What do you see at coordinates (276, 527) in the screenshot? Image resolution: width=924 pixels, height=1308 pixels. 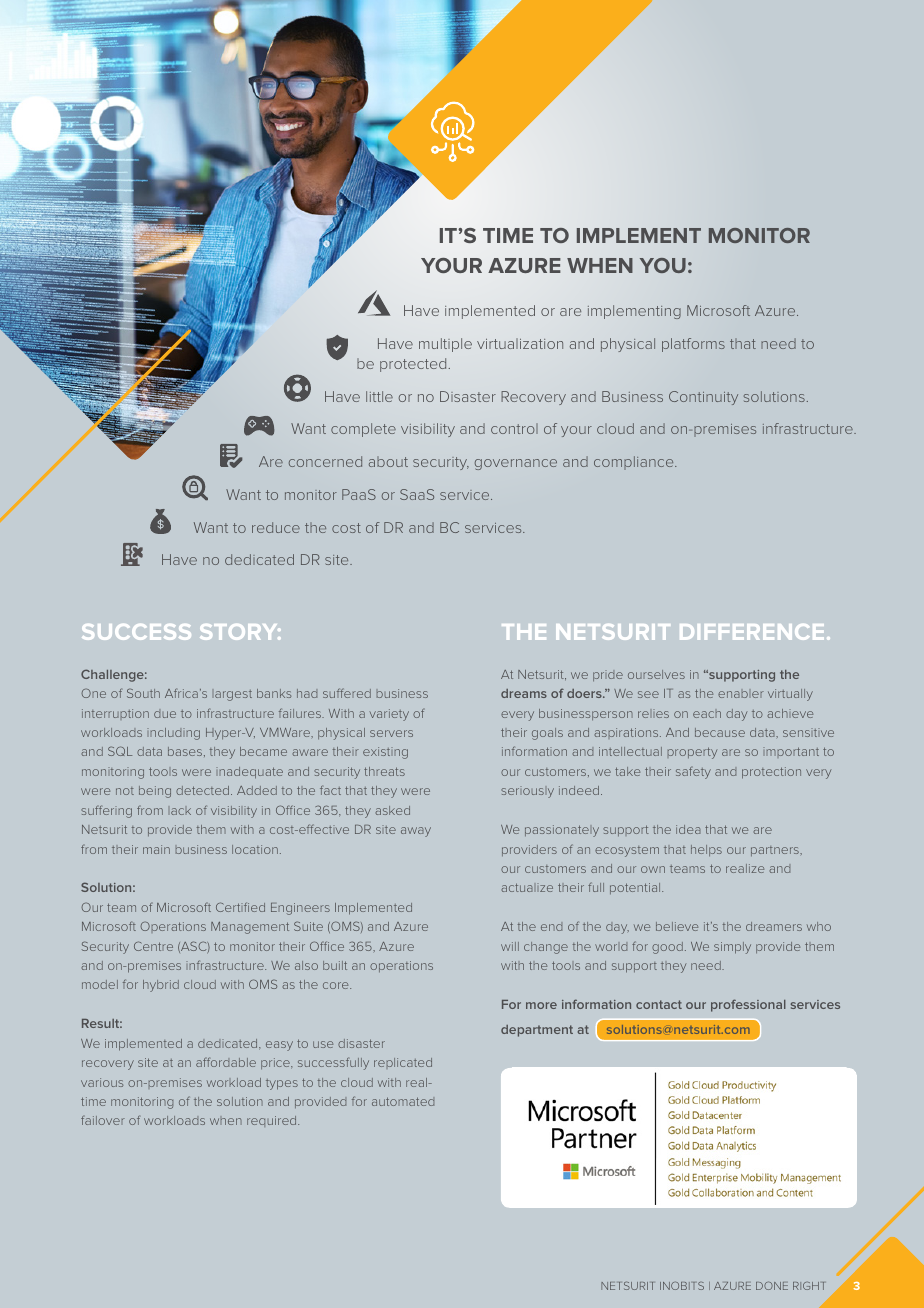 I see `reduce` at bounding box center [276, 527].
